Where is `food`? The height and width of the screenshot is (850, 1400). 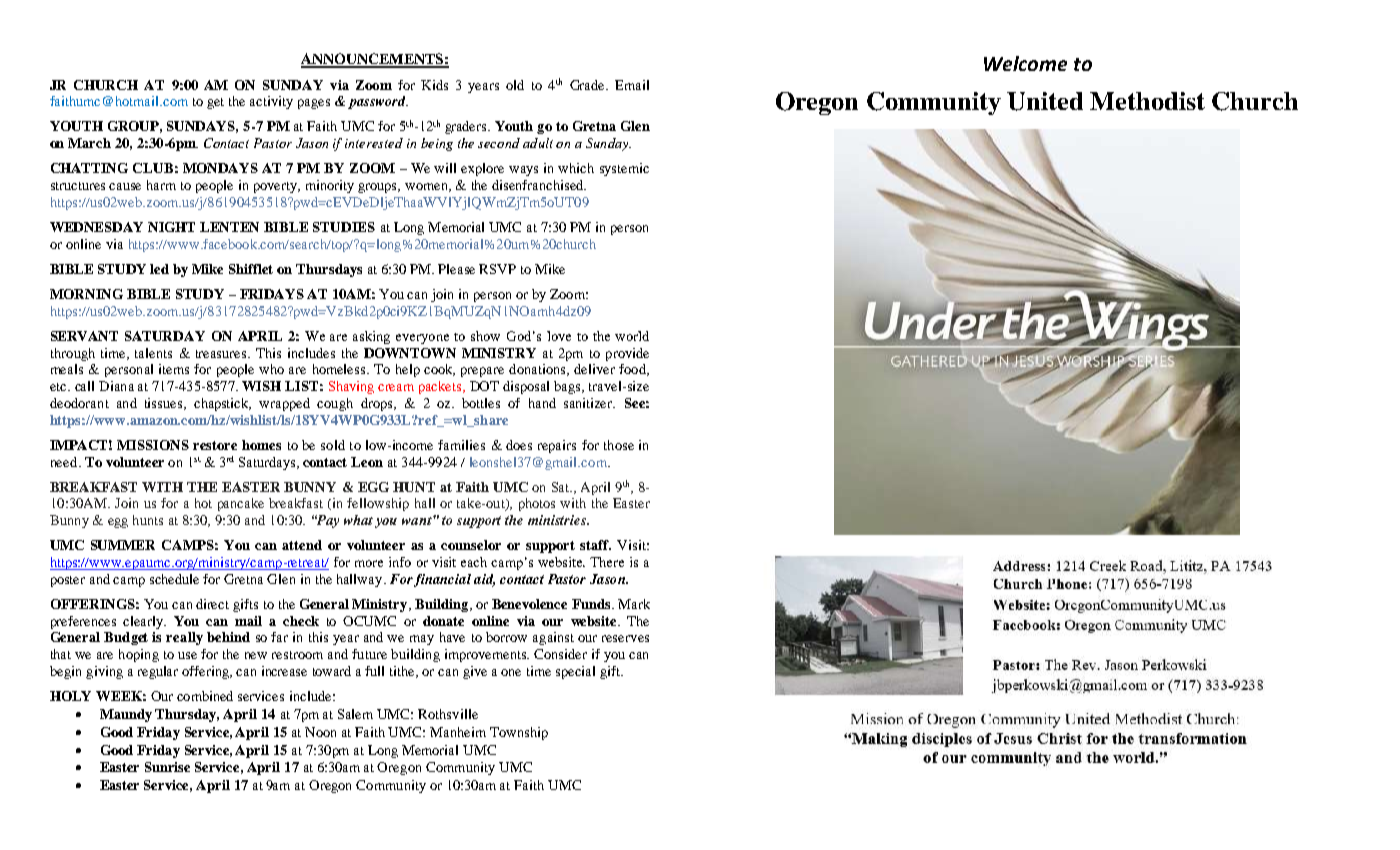 food is located at coordinates (633, 370).
